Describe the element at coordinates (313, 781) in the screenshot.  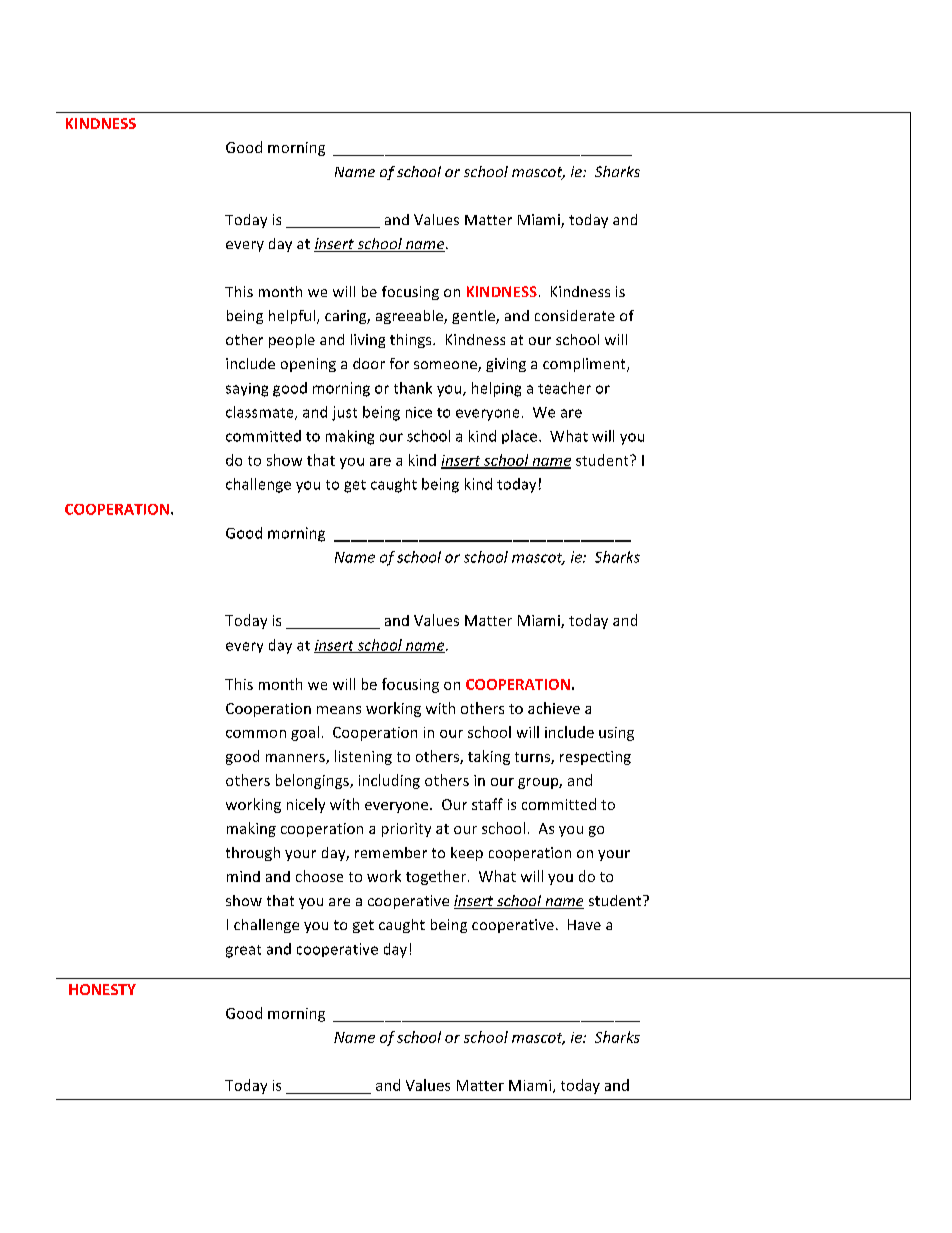
I see `belongings` at that location.
